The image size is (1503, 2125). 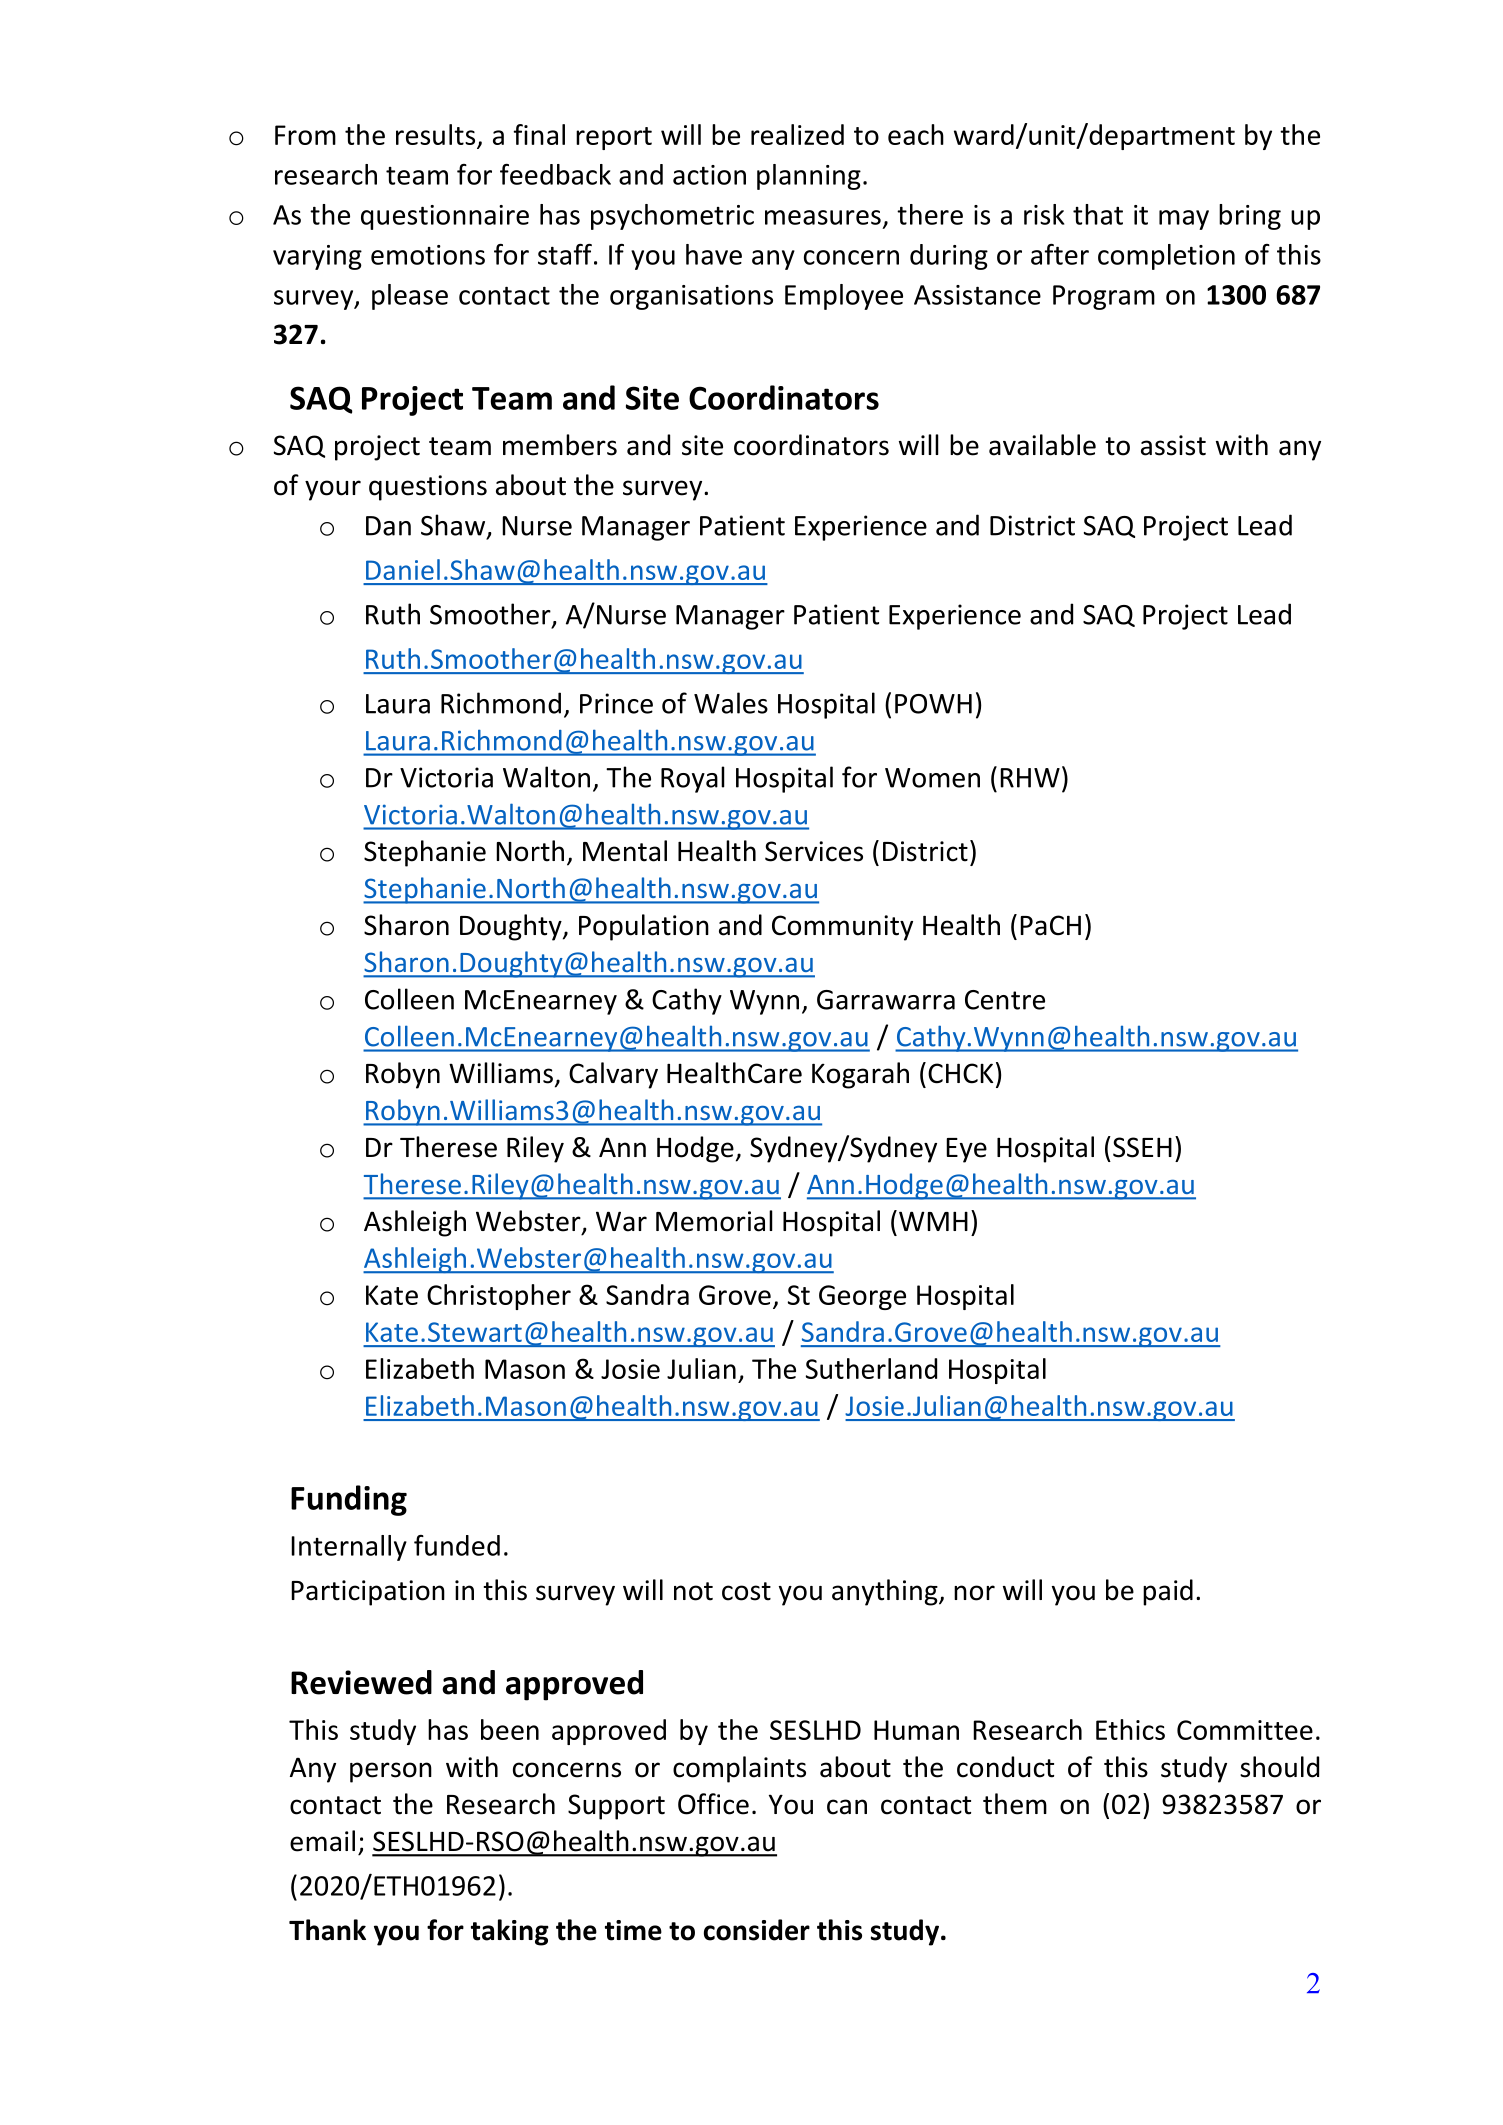 I want to click on Funding, so click(x=349, y=1500).
